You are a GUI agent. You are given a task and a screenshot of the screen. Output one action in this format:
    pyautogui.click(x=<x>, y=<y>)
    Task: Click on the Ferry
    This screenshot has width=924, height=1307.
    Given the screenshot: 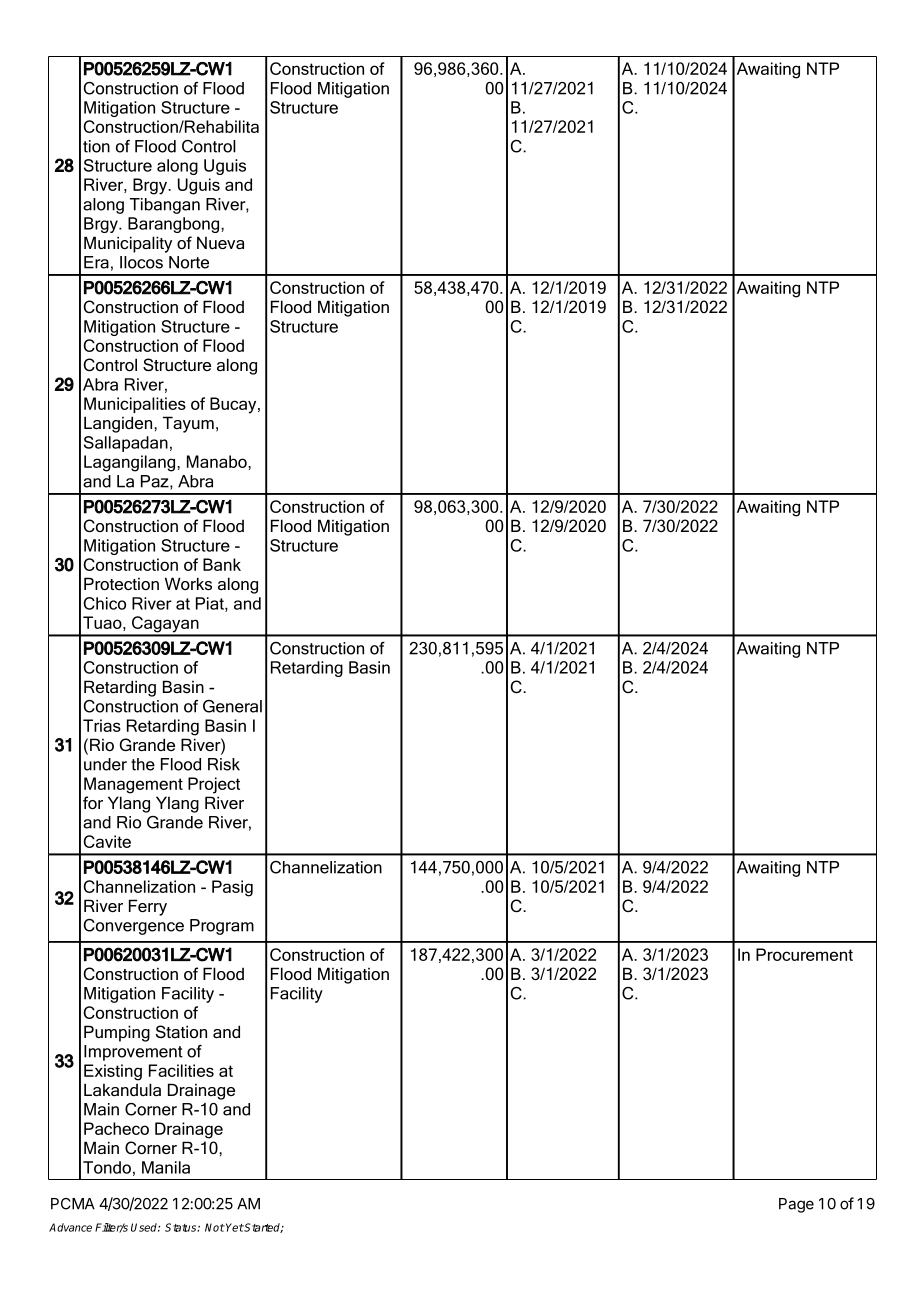 What is the action you would take?
    pyautogui.click(x=148, y=907)
